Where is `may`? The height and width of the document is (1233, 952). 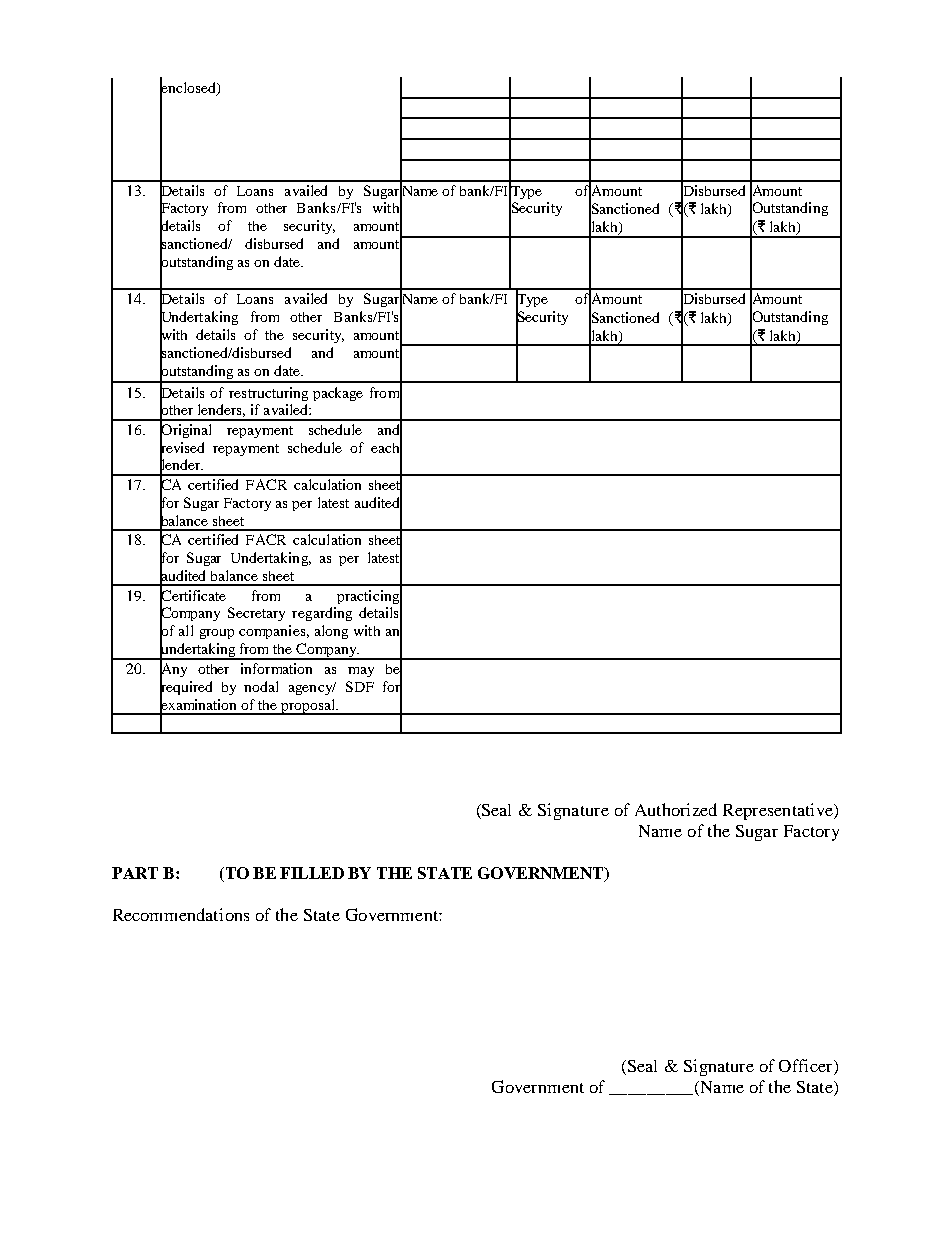 may is located at coordinates (361, 672).
